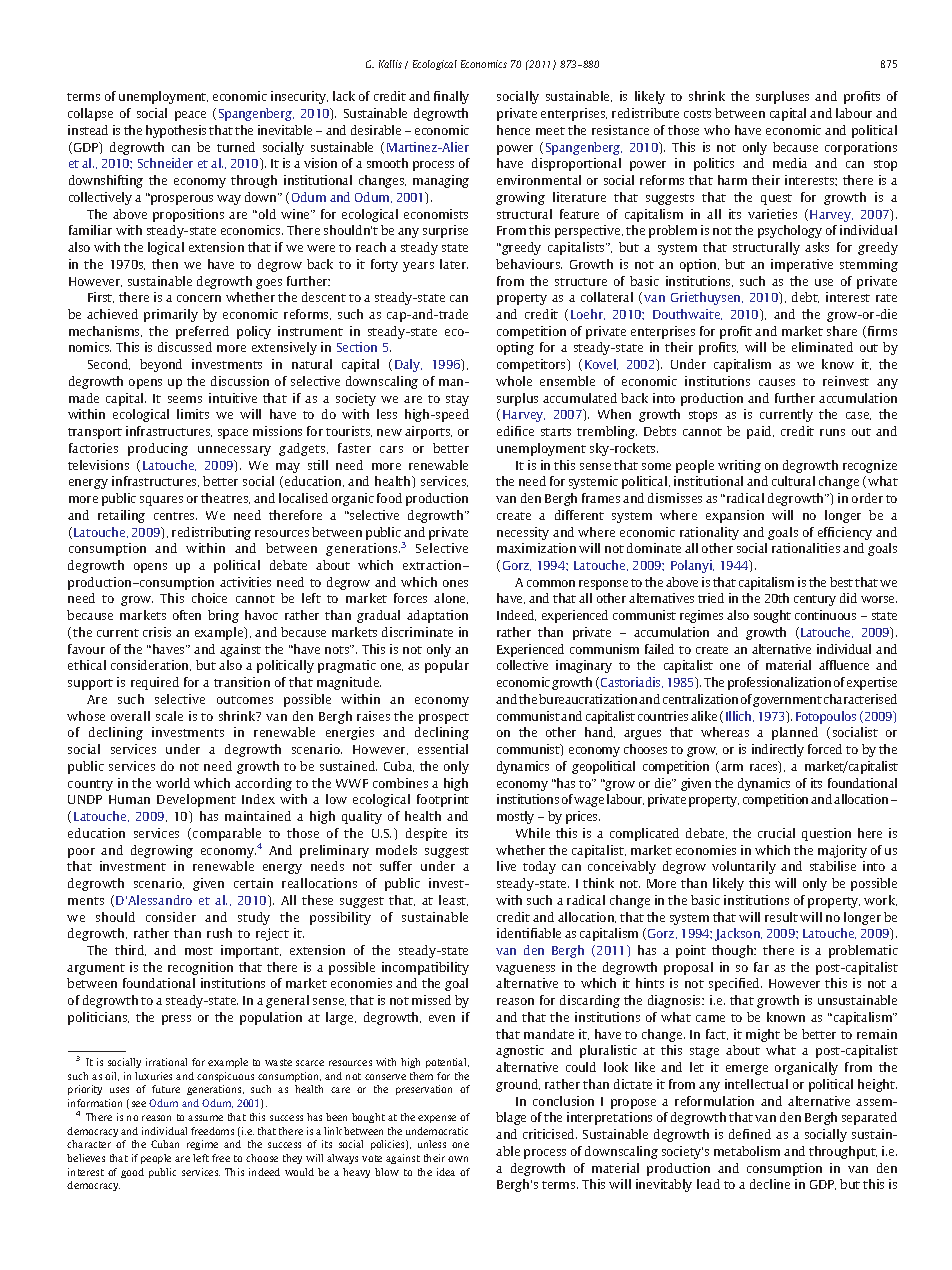 The width and height of the screenshot is (952, 1270). I want to click on cultural, so click(793, 481).
